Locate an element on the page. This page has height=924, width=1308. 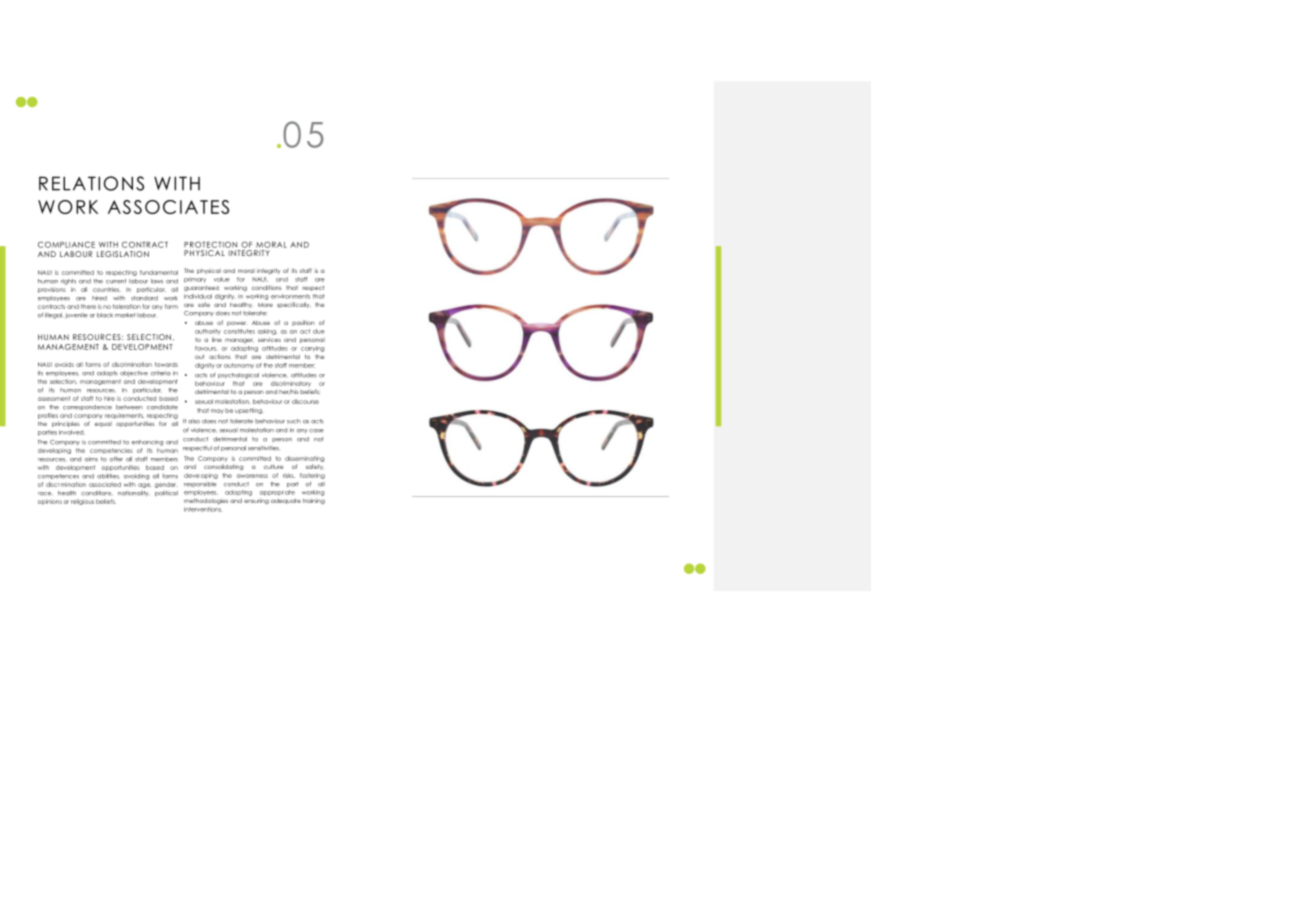
discourse is located at coordinates (305, 401).
